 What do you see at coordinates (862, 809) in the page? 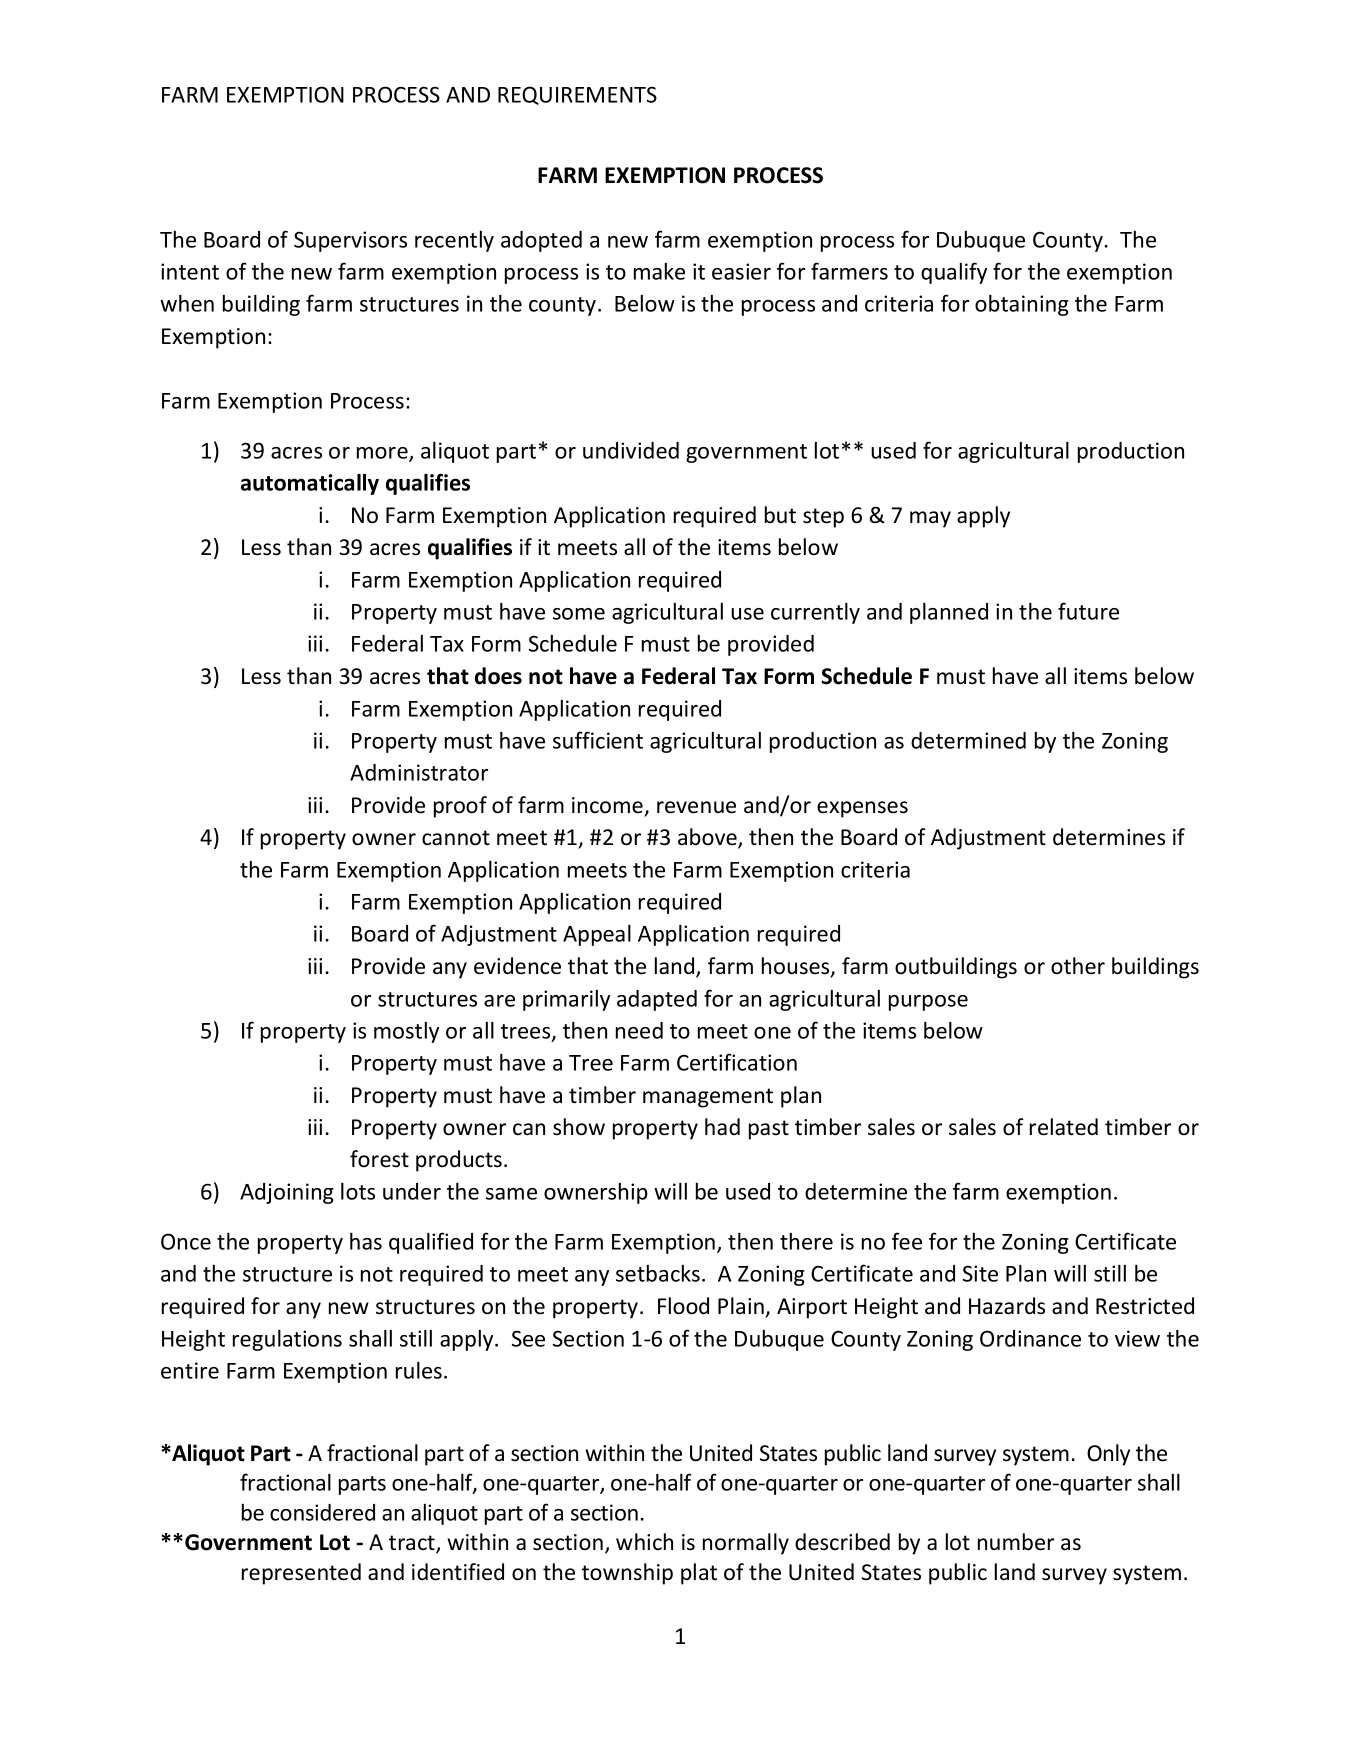
I see `expenses` at bounding box center [862, 809].
